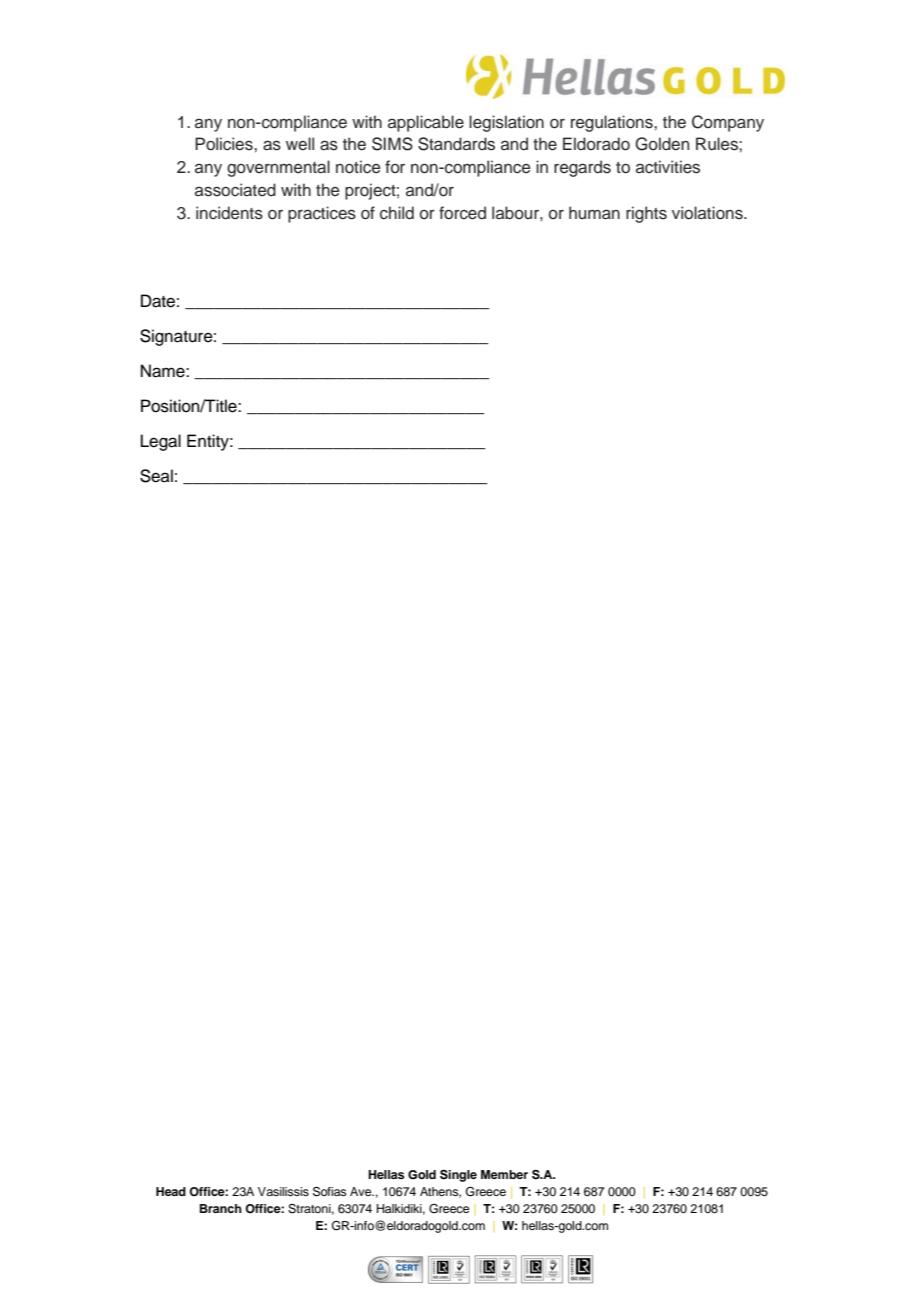 This image has height=1308, width=924. What do you see at coordinates (504, 1174) in the image?
I see `Member` at bounding box center [504, 1174].
